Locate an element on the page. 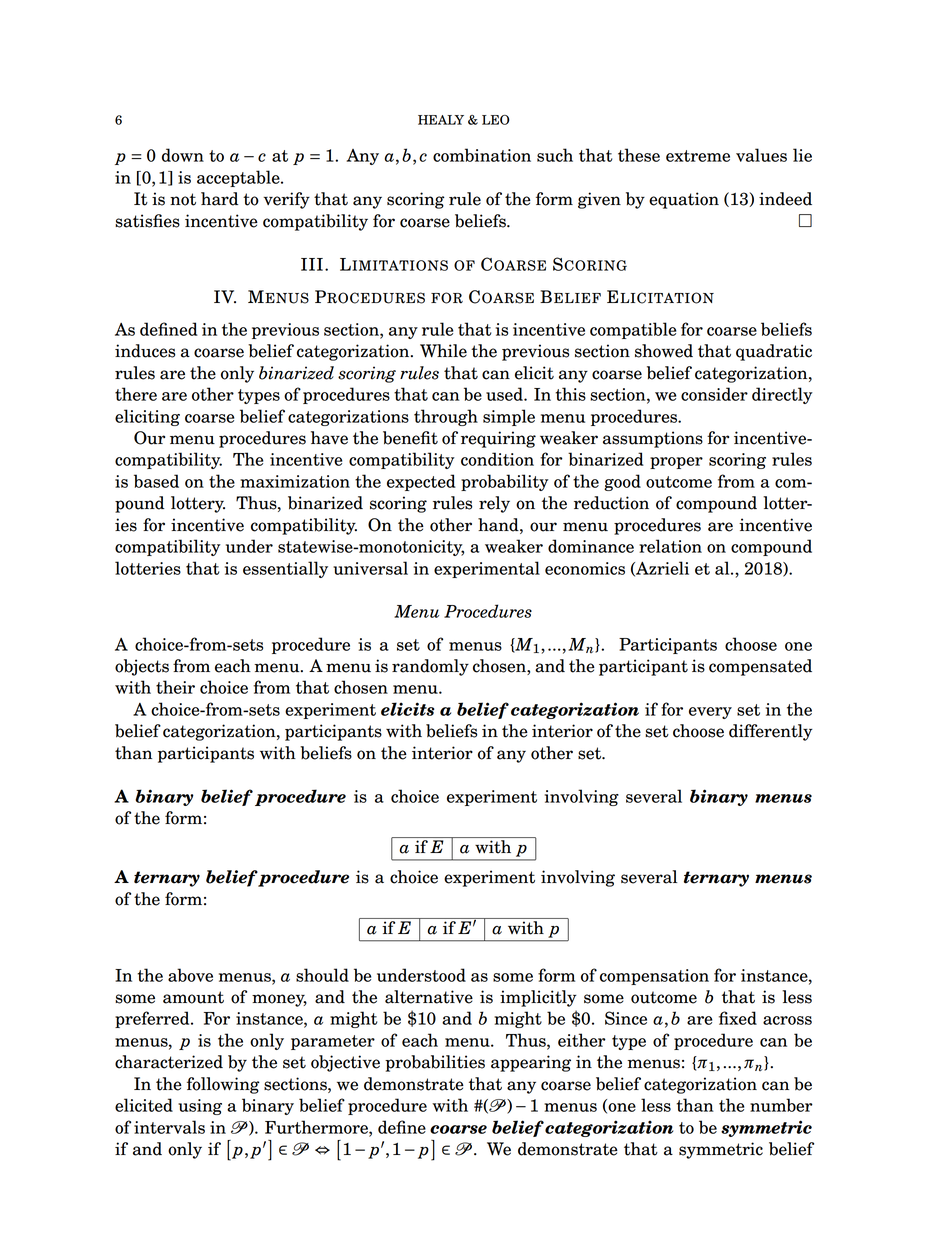  down is located at coordinates (183, 155).
